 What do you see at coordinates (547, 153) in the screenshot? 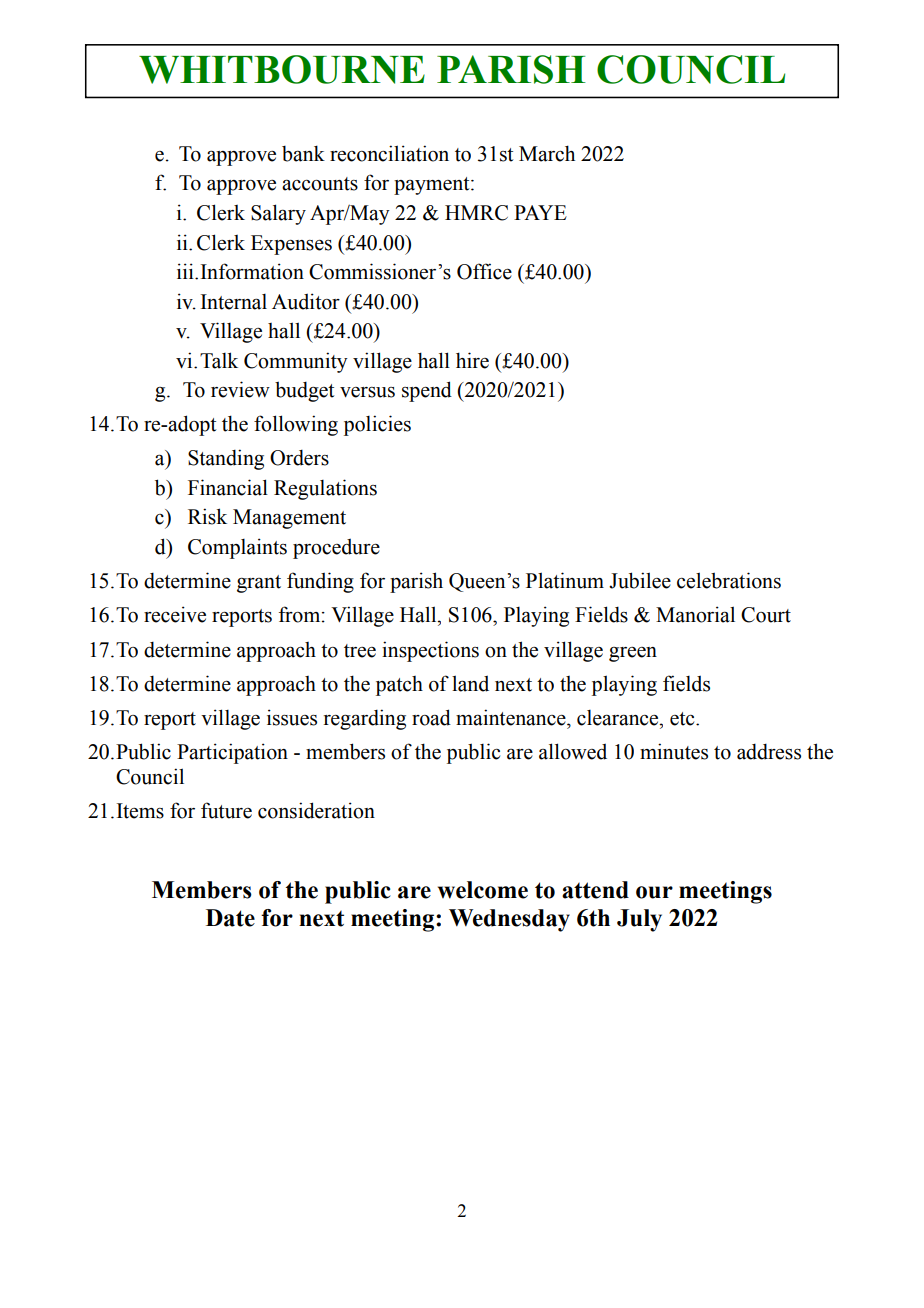
I see `March` at bounding box center [547, 153].
